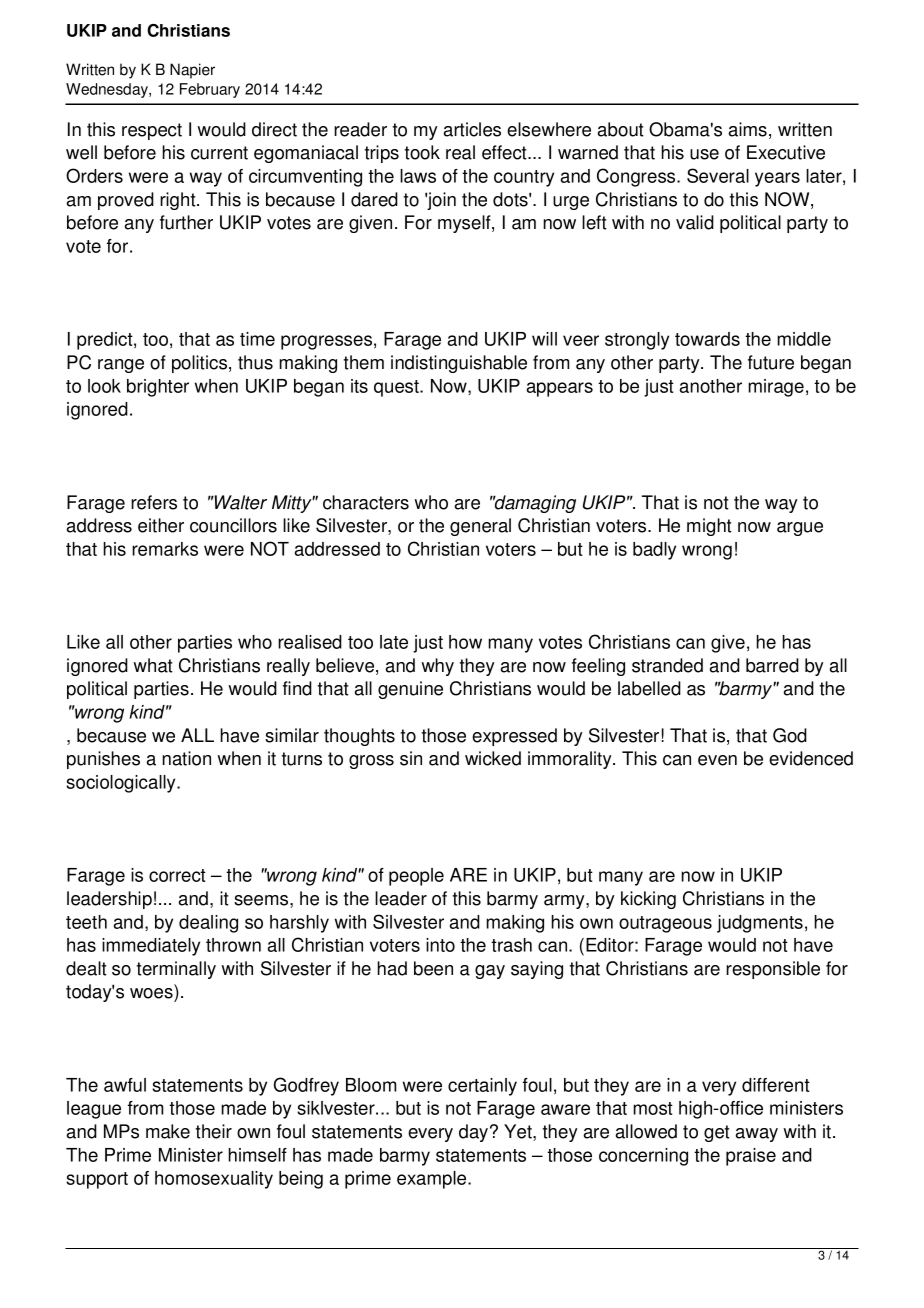 The image size is (924, 1308). Describe the element at coordinates (772, 665) in the page. I see `barred` at that location.
